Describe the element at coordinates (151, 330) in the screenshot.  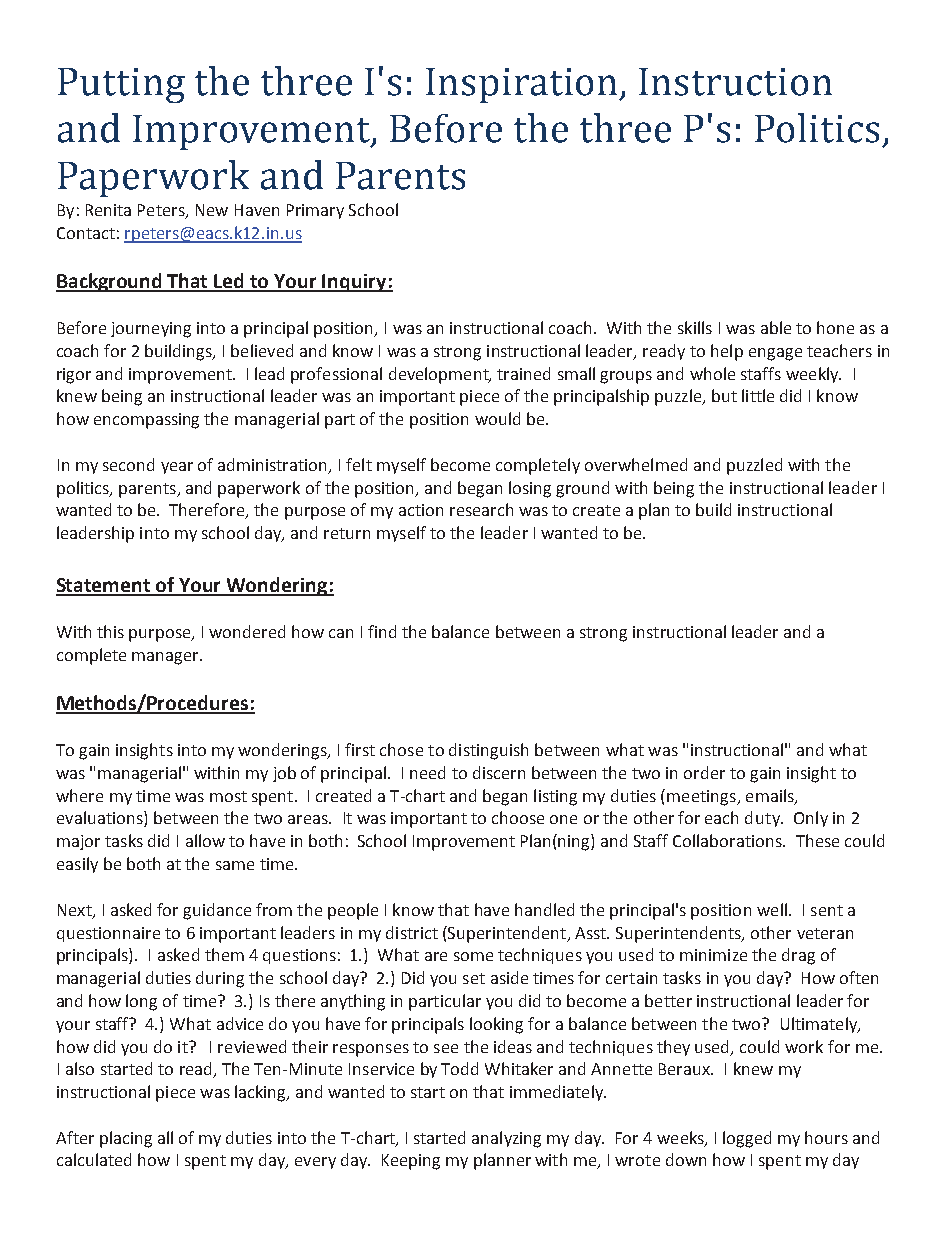
I see `journeying` at that location.
